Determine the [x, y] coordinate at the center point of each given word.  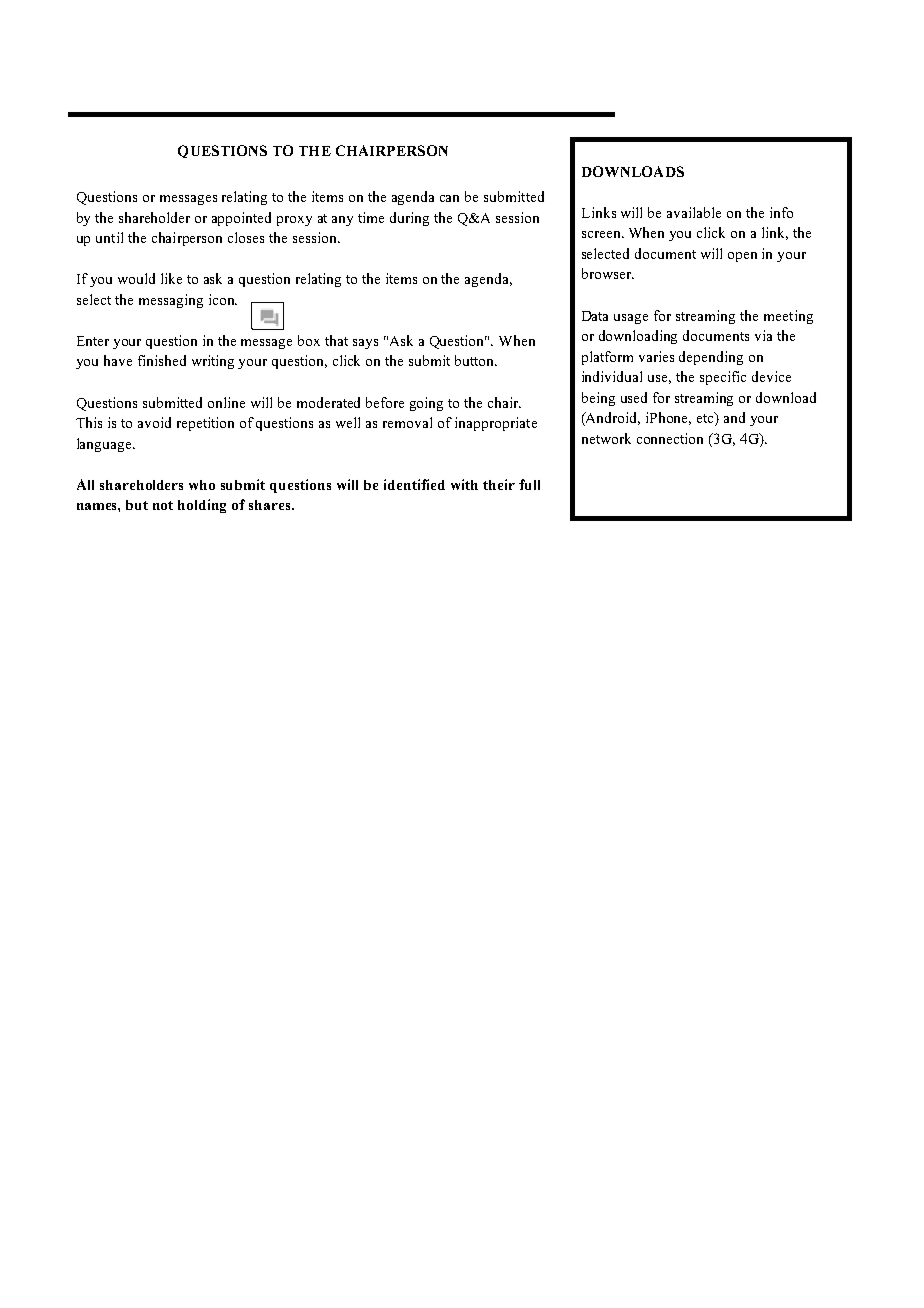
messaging [171, 301]
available [694, 212]
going [426, 404]
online [226, 402]
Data [595, 316]
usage [631, 319]
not [163, 505]
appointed [241, 219]
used [634, 397]
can [449, 198]
